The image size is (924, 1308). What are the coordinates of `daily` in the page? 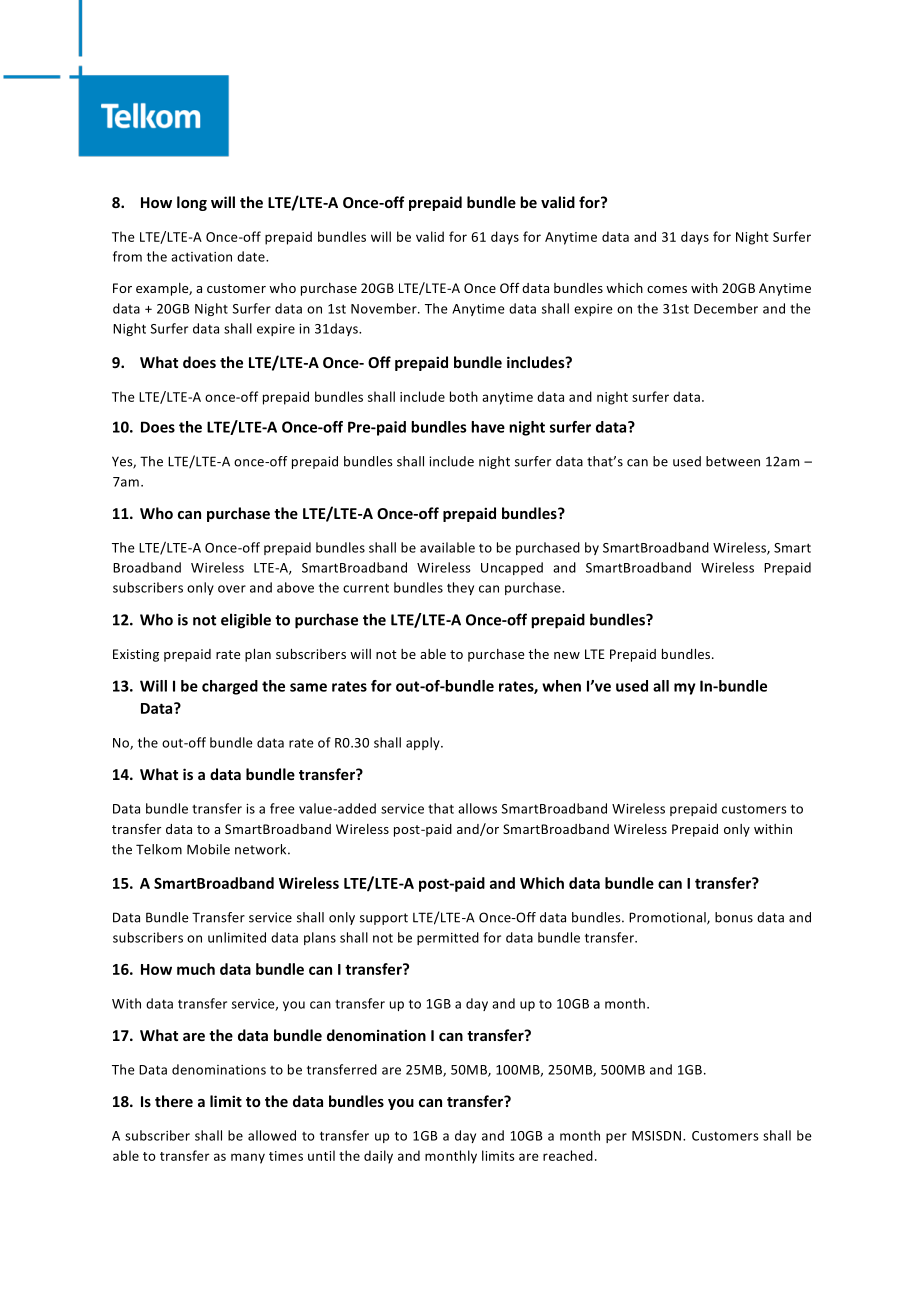 It's located at (378, 1157).
